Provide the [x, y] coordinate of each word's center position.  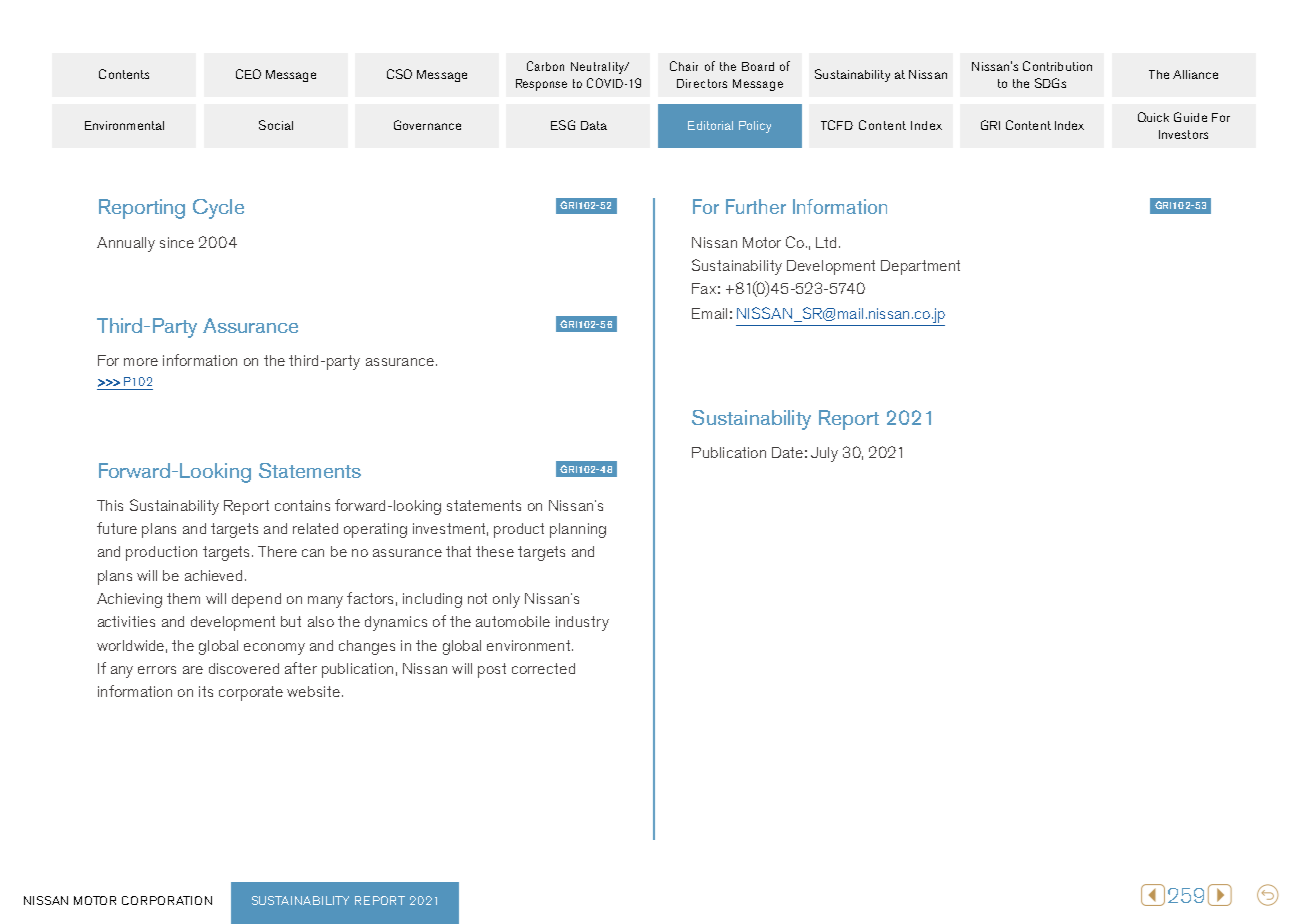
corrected [543, 668]
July [824, 454]
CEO [248, 74]
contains [302, 505]
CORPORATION [167, 900]
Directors [702, 83]
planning [578, 530]
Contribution [1057, 66]
